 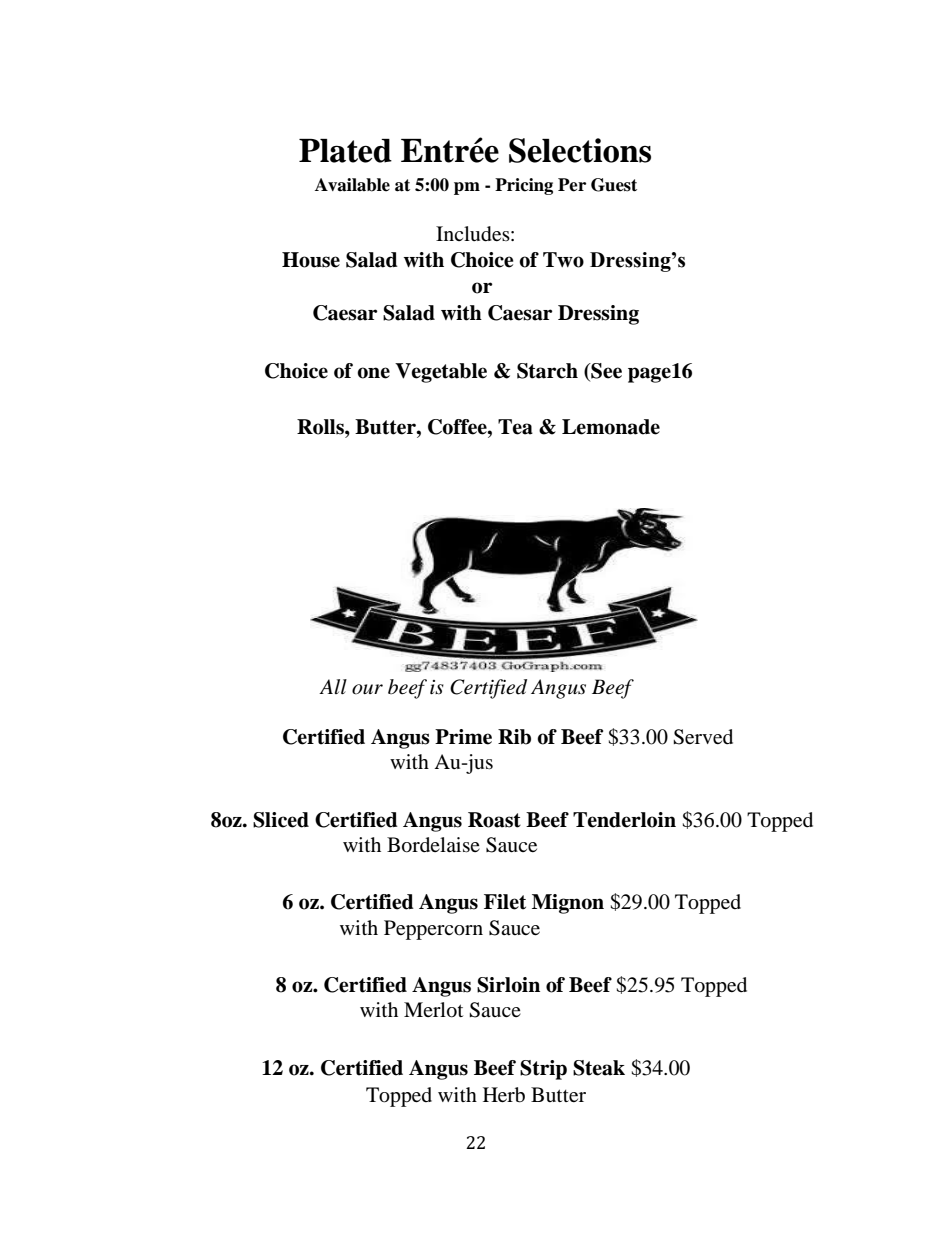 What do you see at coordinates (524, 186) in the image?
I see `Pricing` at bounding box center [524, 186].
